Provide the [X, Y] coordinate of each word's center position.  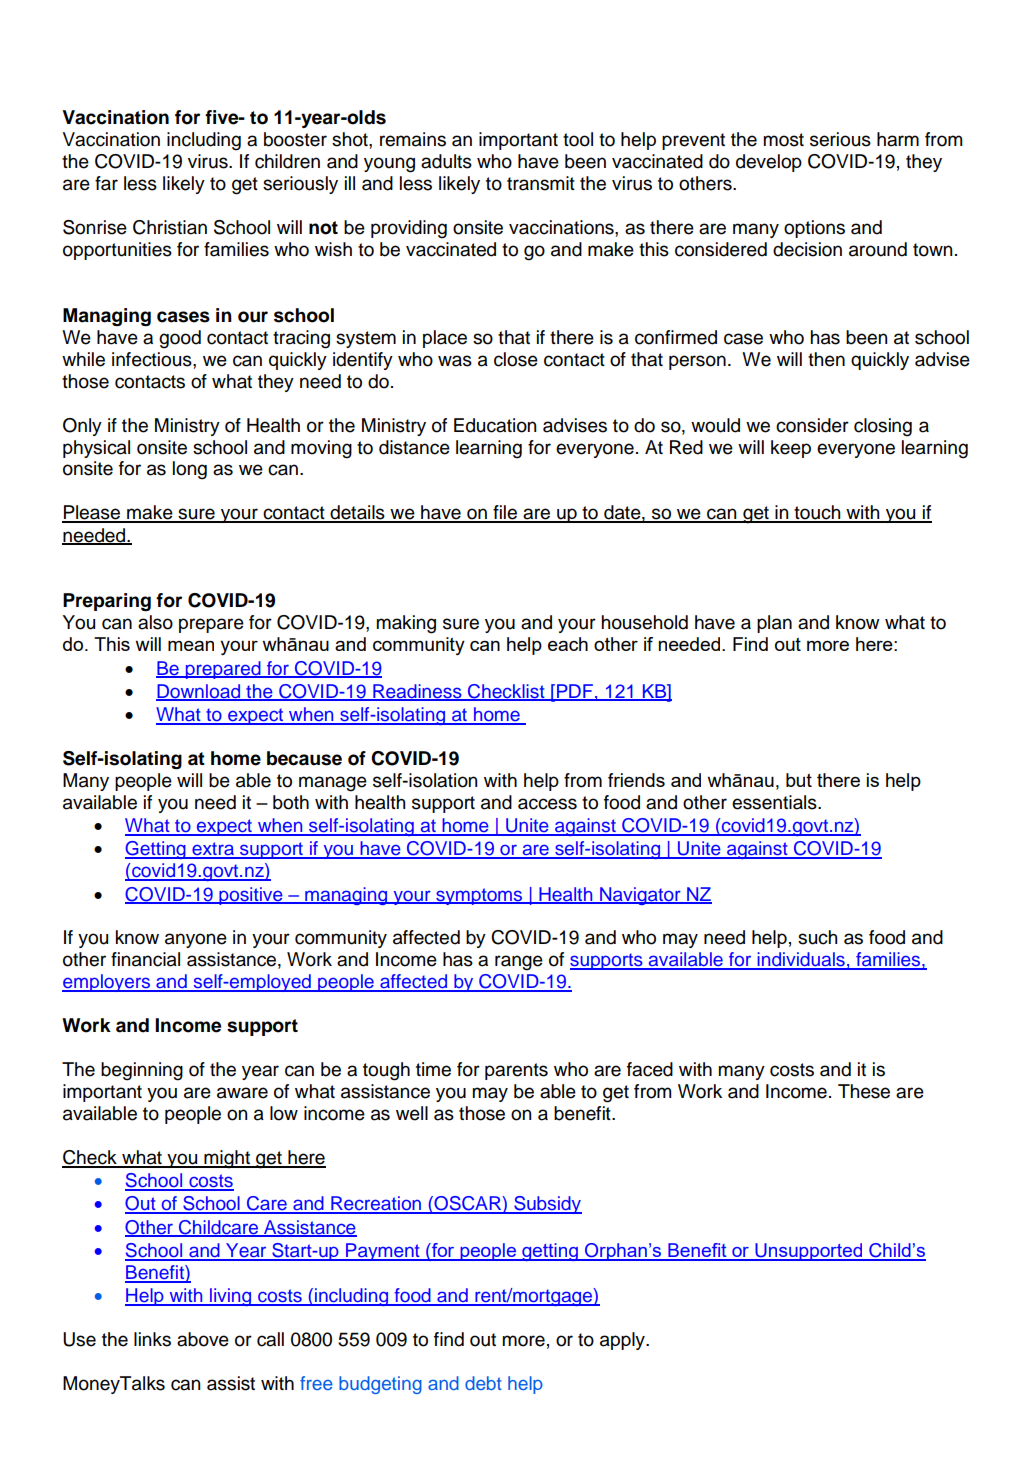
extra [213, 850]
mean [191, 646]
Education [495, 425]
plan [774, 624]
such [817, 937]
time [433, 1069]
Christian [170, 227]
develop [769, 163]
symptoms [479, 896]
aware [242, 1093]
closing [883, 427]
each [568, 644]
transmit [541, 183]
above [203, 1339]
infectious [153, 359]
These [864, 1091]
